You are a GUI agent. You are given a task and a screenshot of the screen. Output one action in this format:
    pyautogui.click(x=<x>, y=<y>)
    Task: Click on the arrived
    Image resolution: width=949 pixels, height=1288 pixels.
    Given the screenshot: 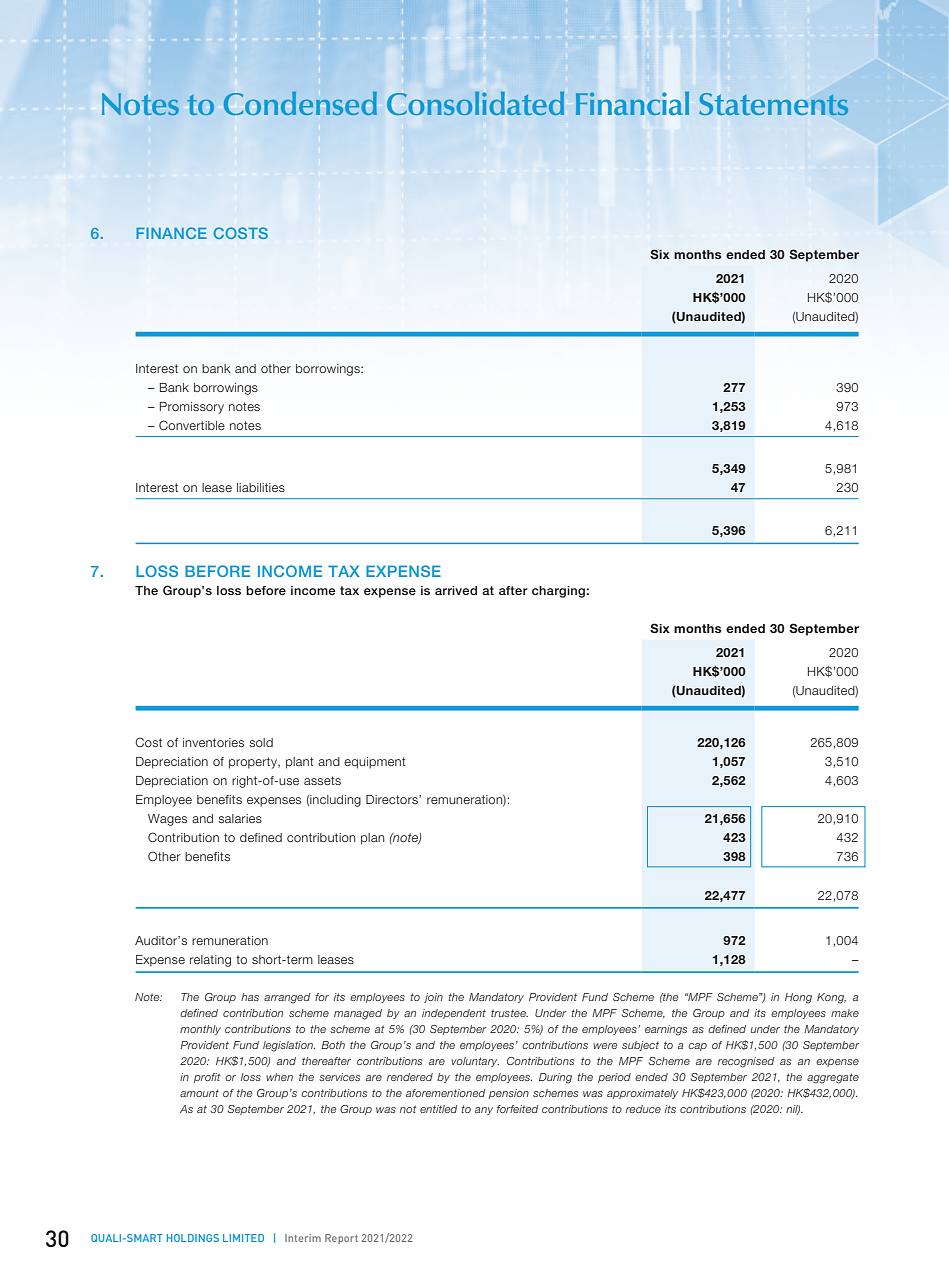 What is the action you would take?
    pyautogui.click(x=456, y=590)
